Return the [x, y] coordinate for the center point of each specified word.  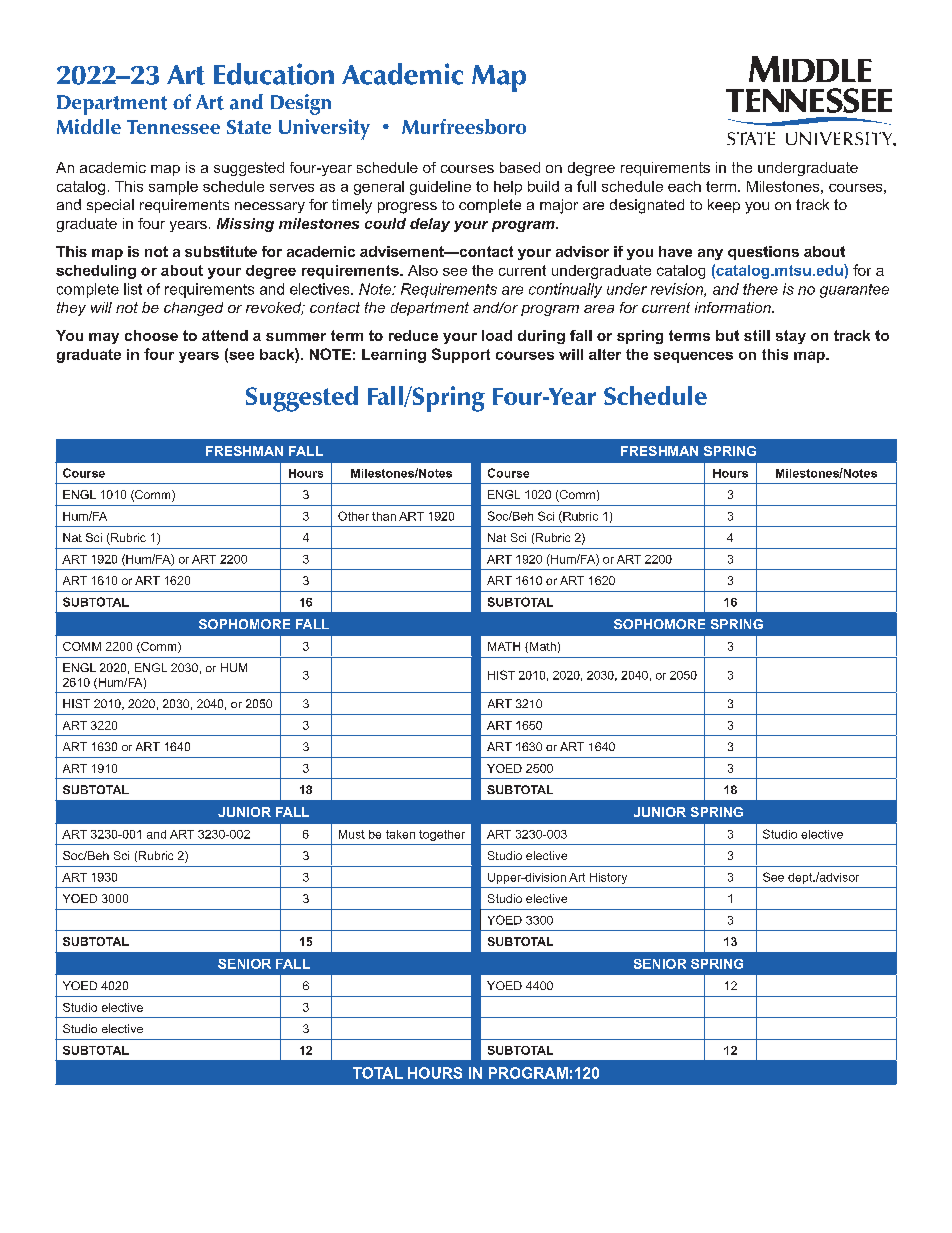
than [384, 516]
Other [353, 516]
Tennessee [173, 127]
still [757, 335]
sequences [693, 357]
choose [151, 335]
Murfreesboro [464, 126]
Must [352, 834]
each [684, 186]
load [497, 335]
